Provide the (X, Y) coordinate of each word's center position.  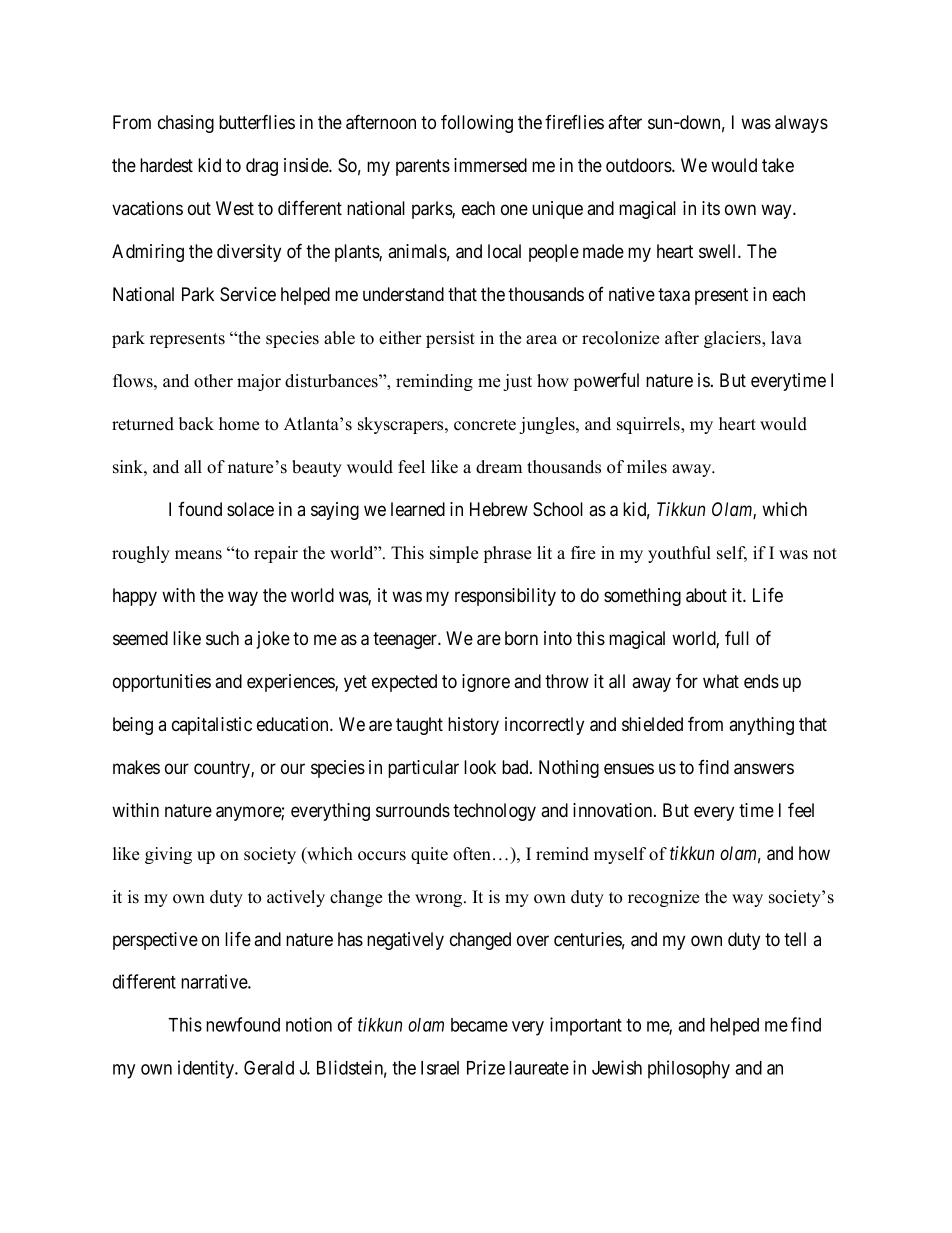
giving (168, 855)
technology (494, 812)
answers (764, 769)
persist (450, 339)
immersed (490, 165)
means (198, 555)
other (213, 381)
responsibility (505, 597)
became (479, 1025)
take (778, 165)
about (706, 595)
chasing (186, 124)
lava (786, 337)
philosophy (689, 1069)
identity (207, 1069)
